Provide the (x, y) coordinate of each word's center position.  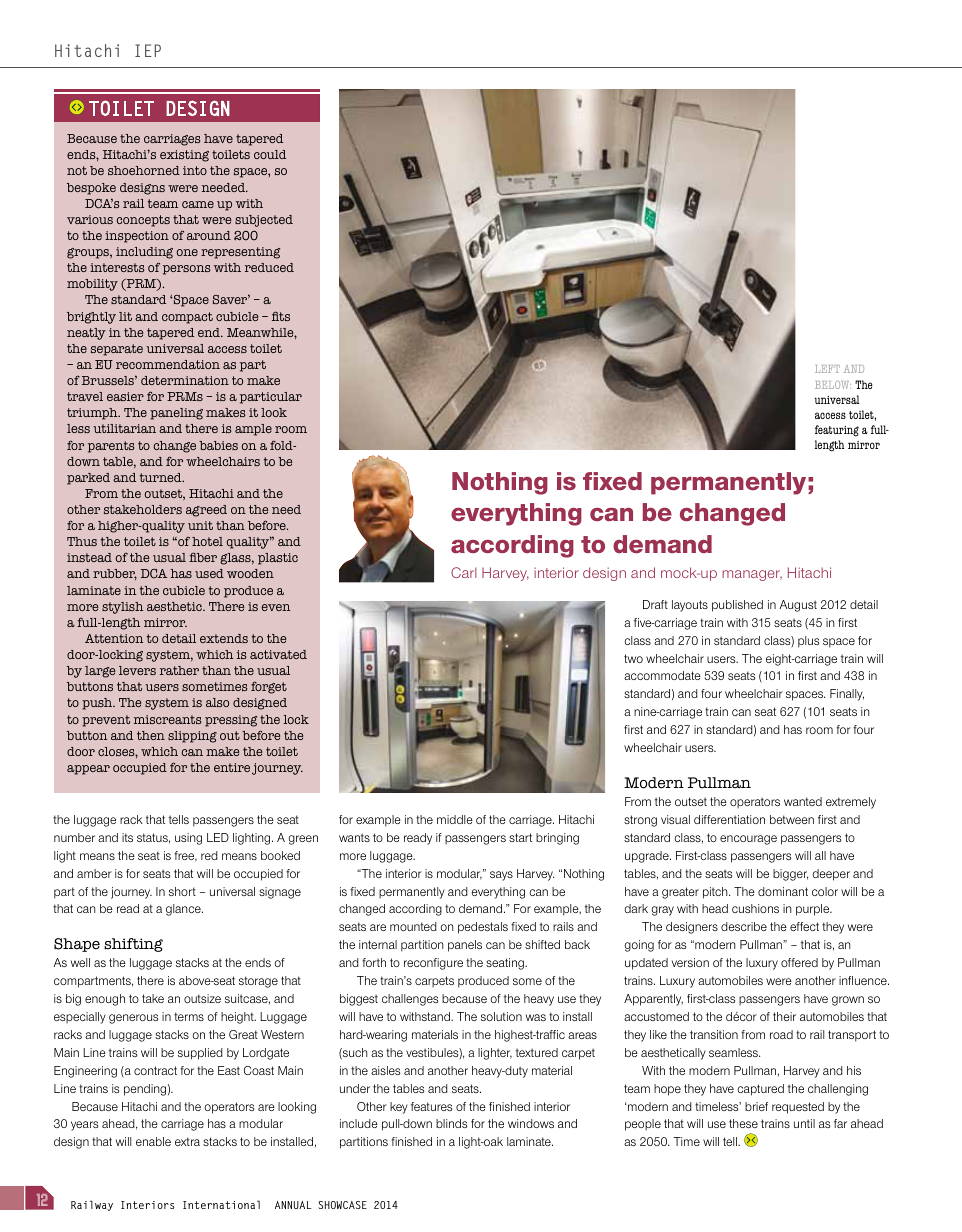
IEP (148, 50)
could (270, 154)
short (182, 891)
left (827, 369)
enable (153, 1141)
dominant (783, 891)
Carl (464, 572)
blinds (451, 1123)
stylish (122, 608)
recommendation (168, 364)
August (798, 606)
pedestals (483, 928)
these (743, 1123)
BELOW (833, 385)
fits (281, 316)
